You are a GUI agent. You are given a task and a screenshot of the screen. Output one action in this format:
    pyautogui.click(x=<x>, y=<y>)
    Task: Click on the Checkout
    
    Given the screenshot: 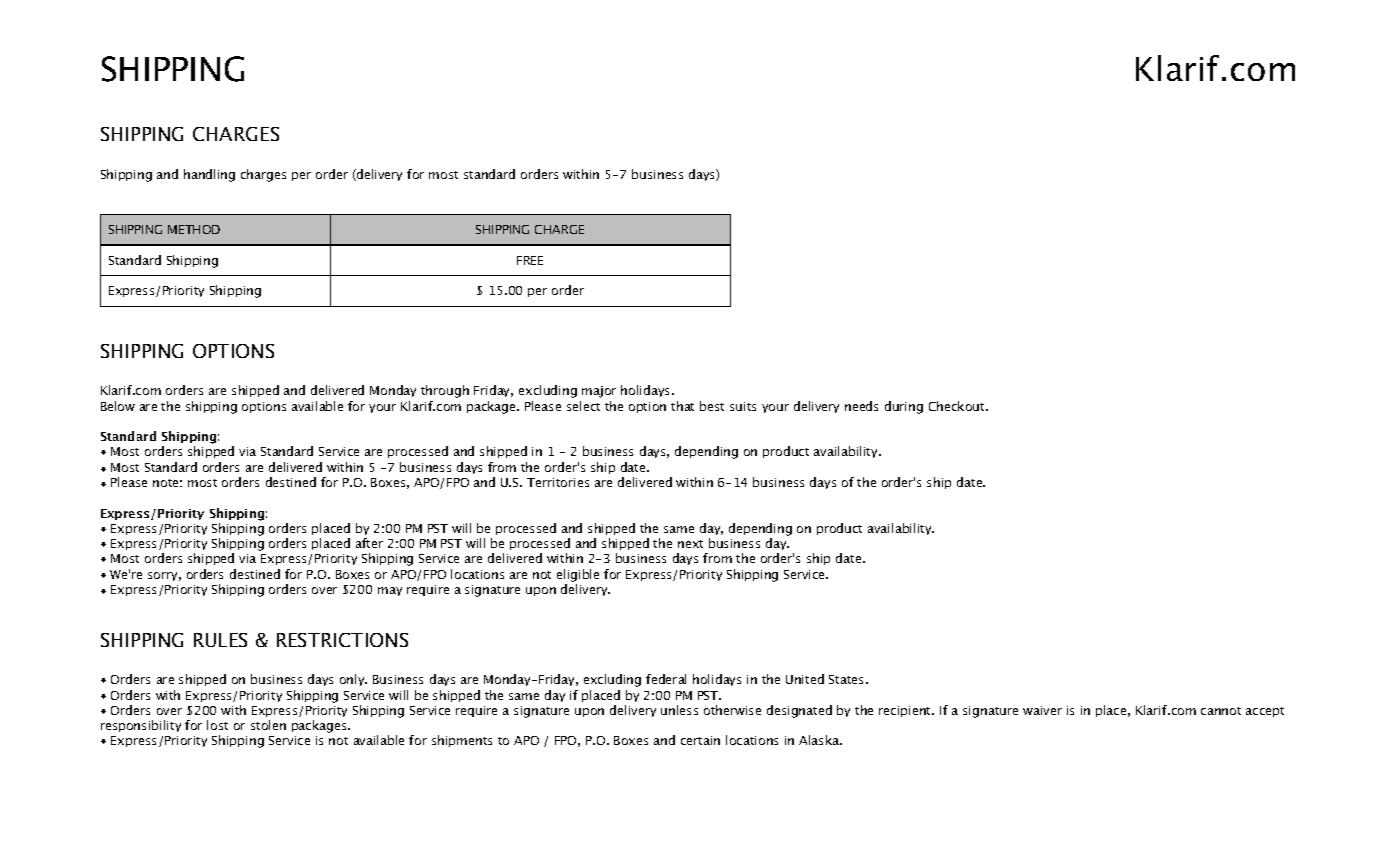 What is the action you would take?
    pyautogui.click(x=958, y=406)
